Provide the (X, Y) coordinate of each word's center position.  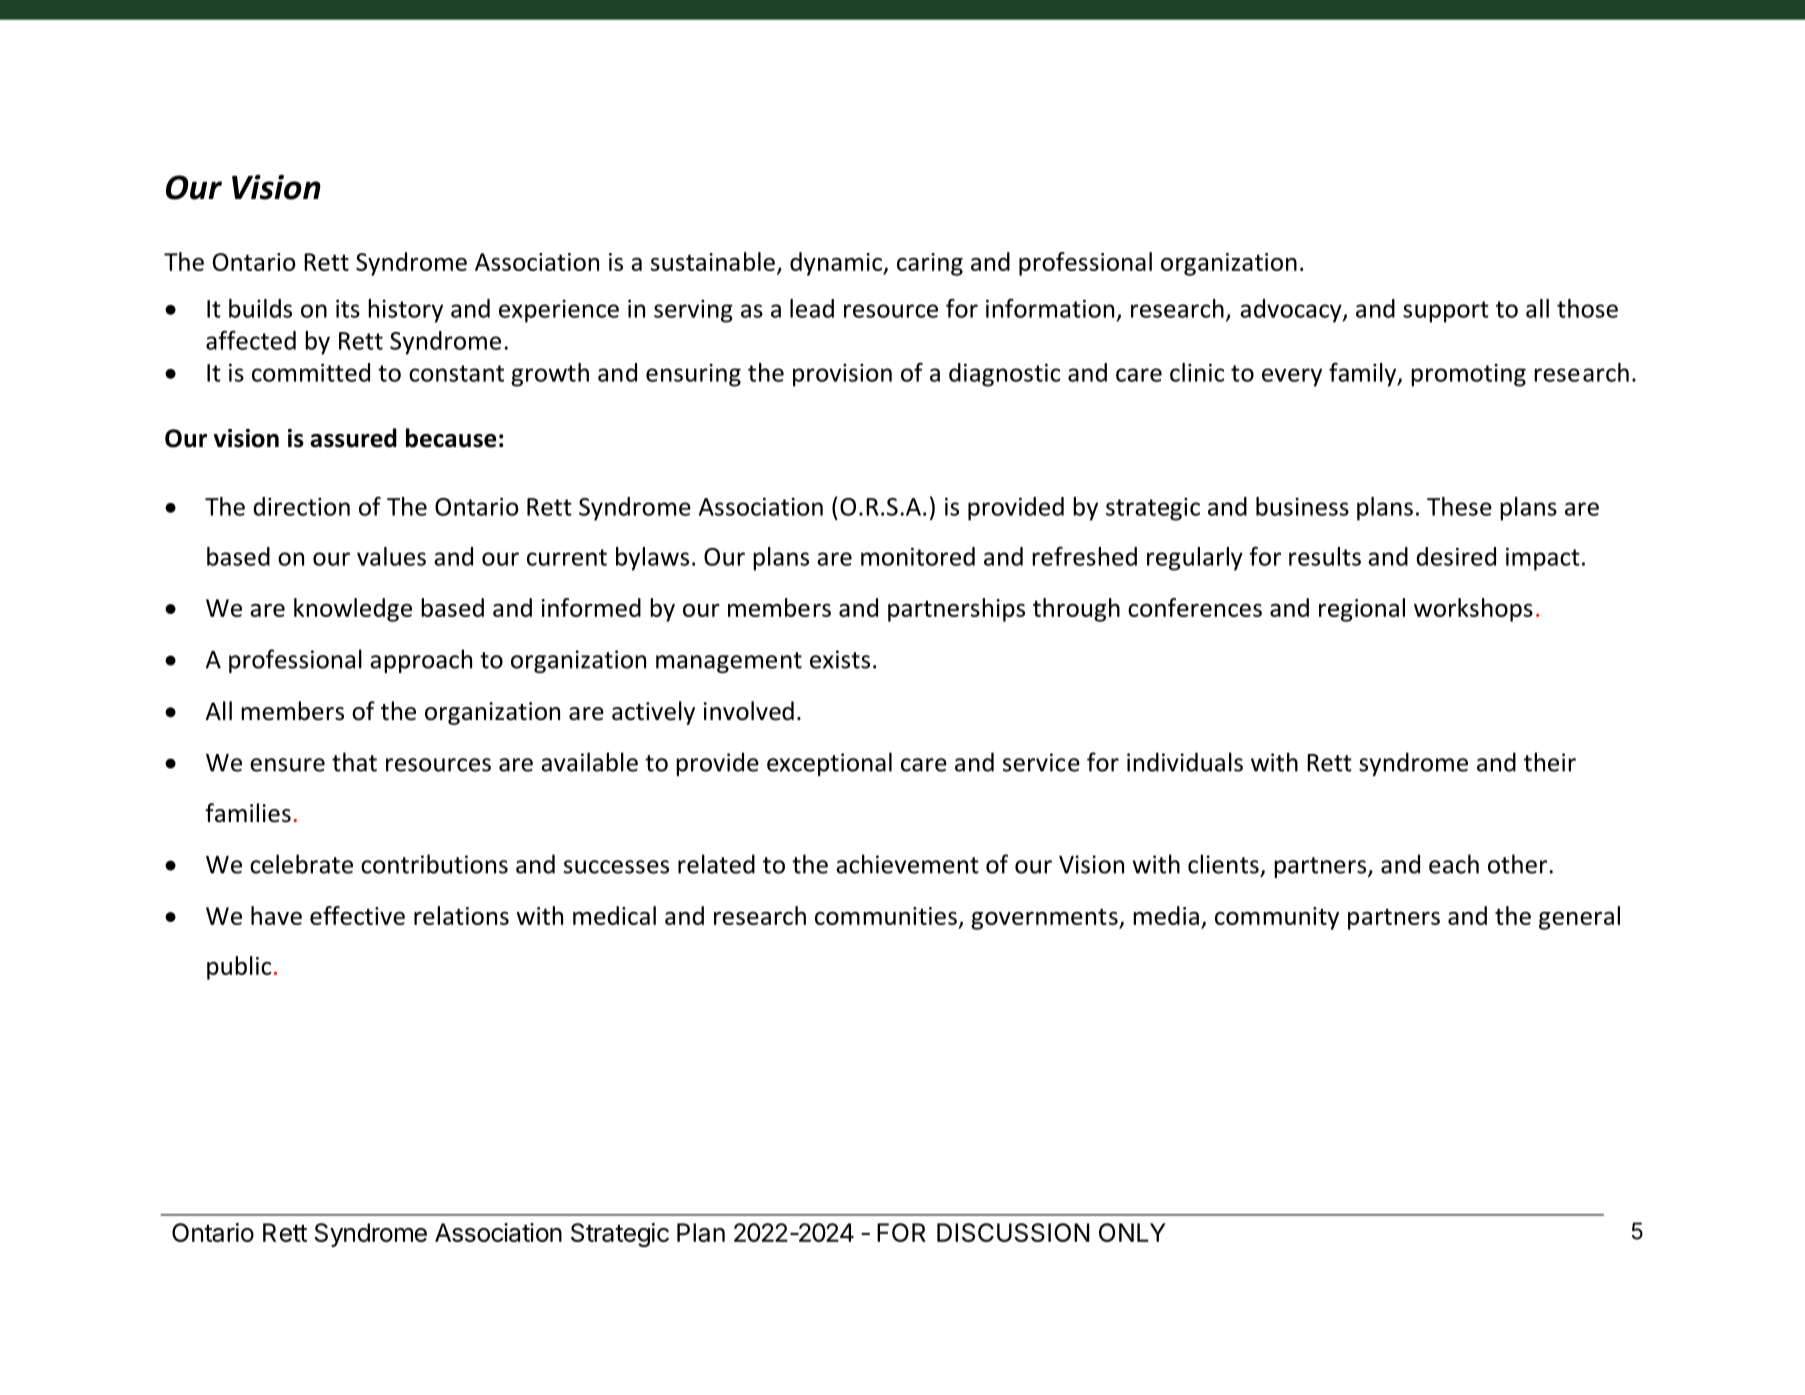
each (1454, 864)
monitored (918, 556)
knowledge (353, 610)
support (1446, 312)
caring (930, 264)
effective (357, 915)
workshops (1473, 610)
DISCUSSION (1013, 1232)
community (1277, 918)
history (405, 311)
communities (886, 916)
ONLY (1132, 1232)
